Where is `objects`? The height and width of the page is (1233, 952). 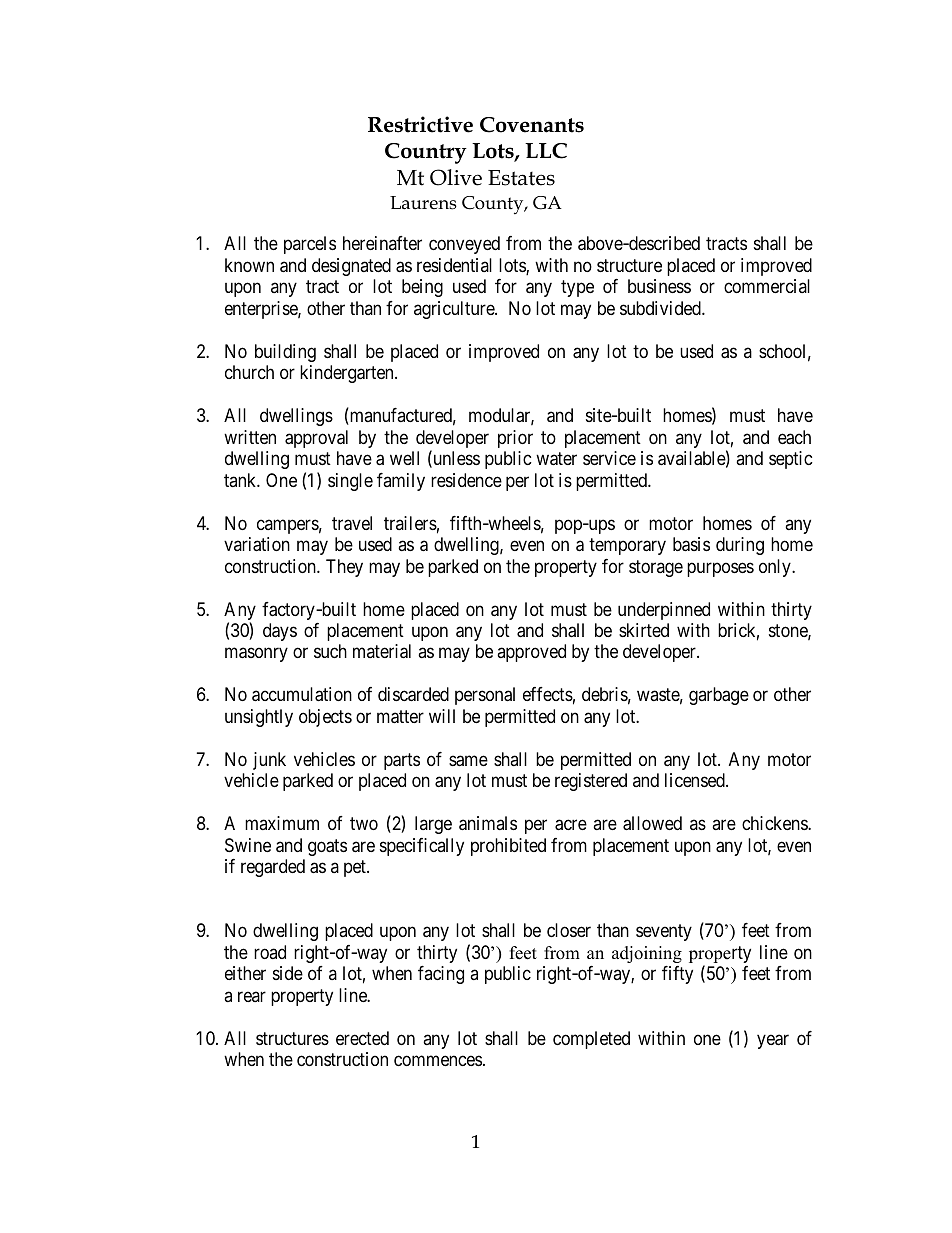
objects is located at coordinates (325, 718).
